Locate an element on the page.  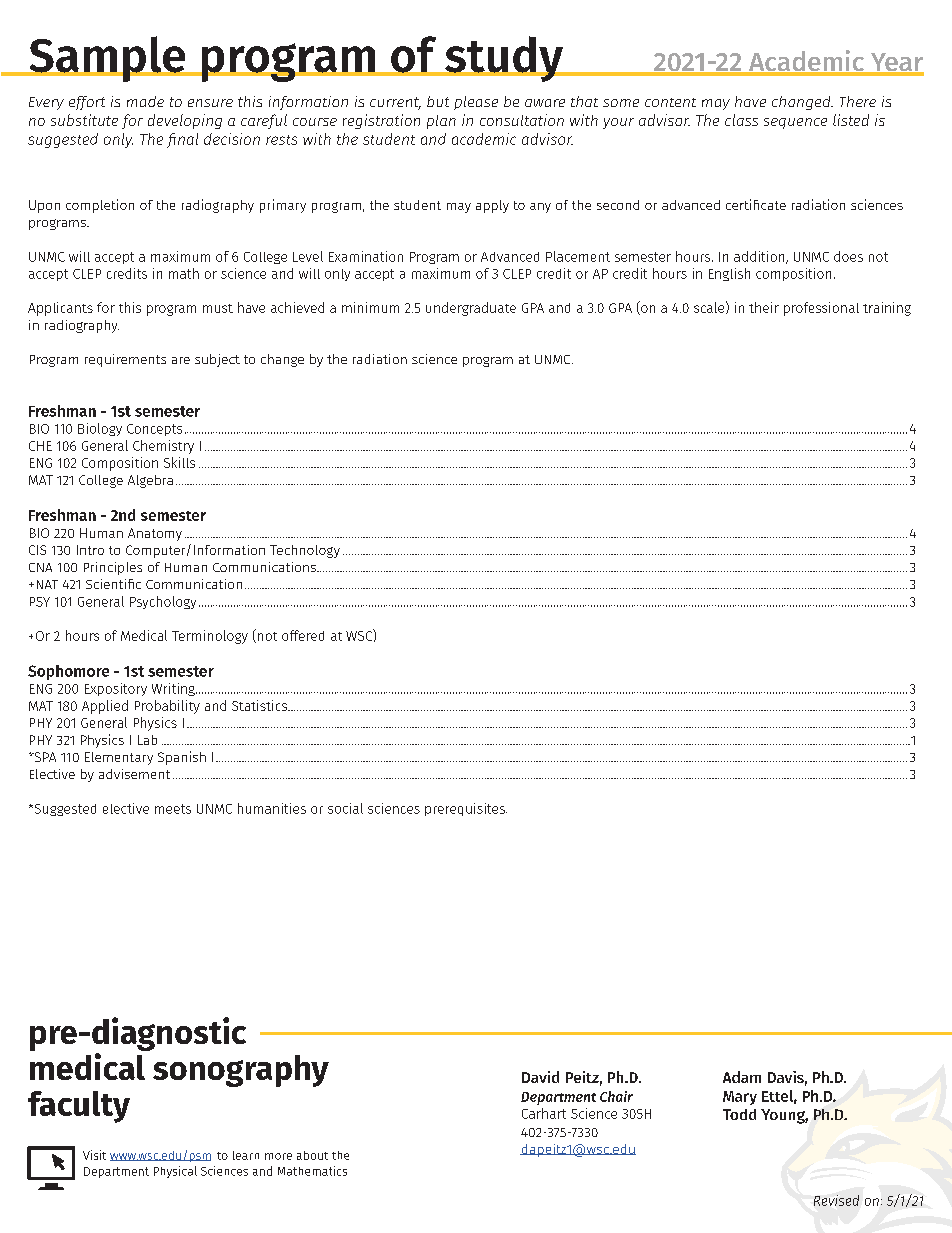
Terminology is located at coordinates (210, 637).
